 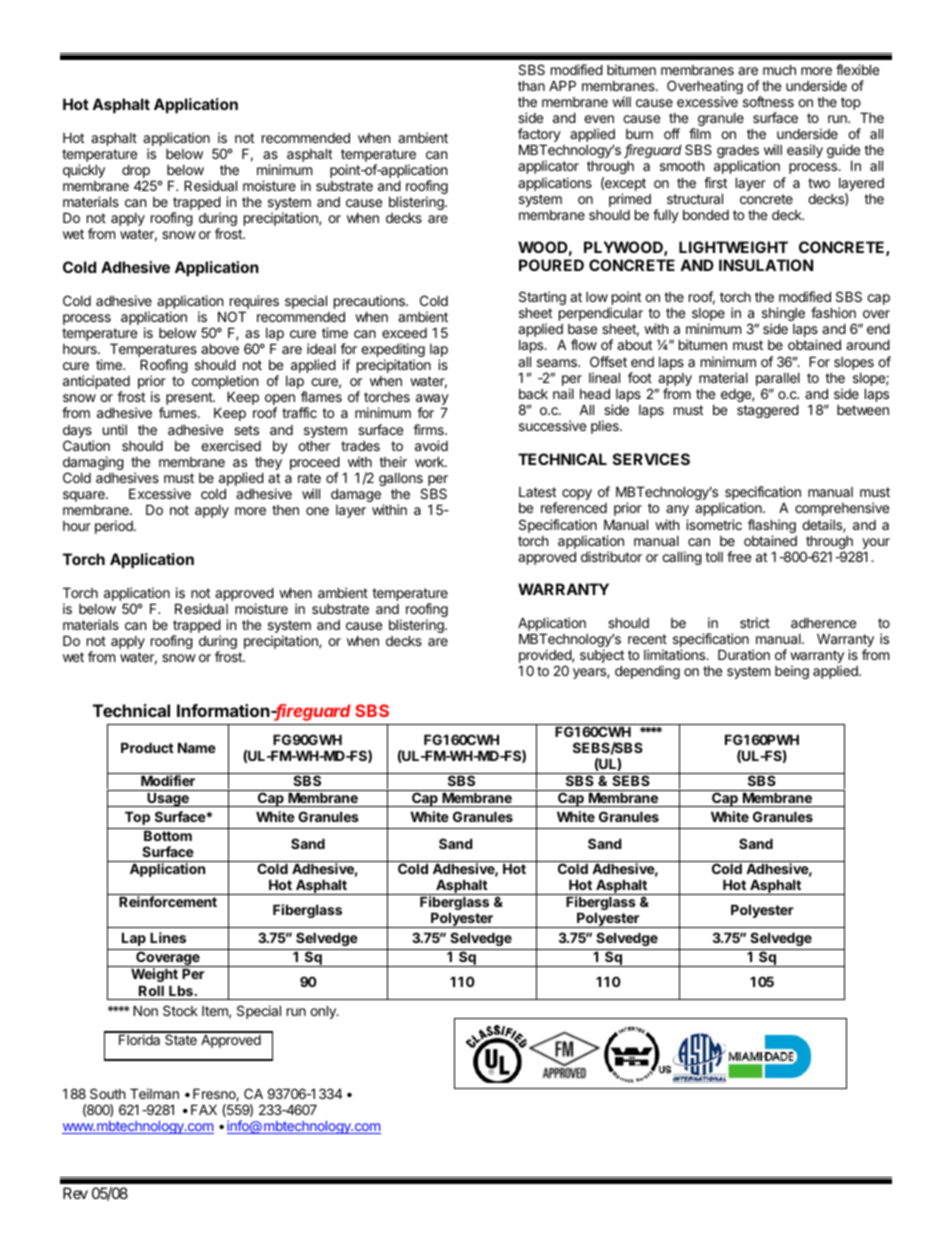 I want to click on softness, so click(x=768, y=101).
